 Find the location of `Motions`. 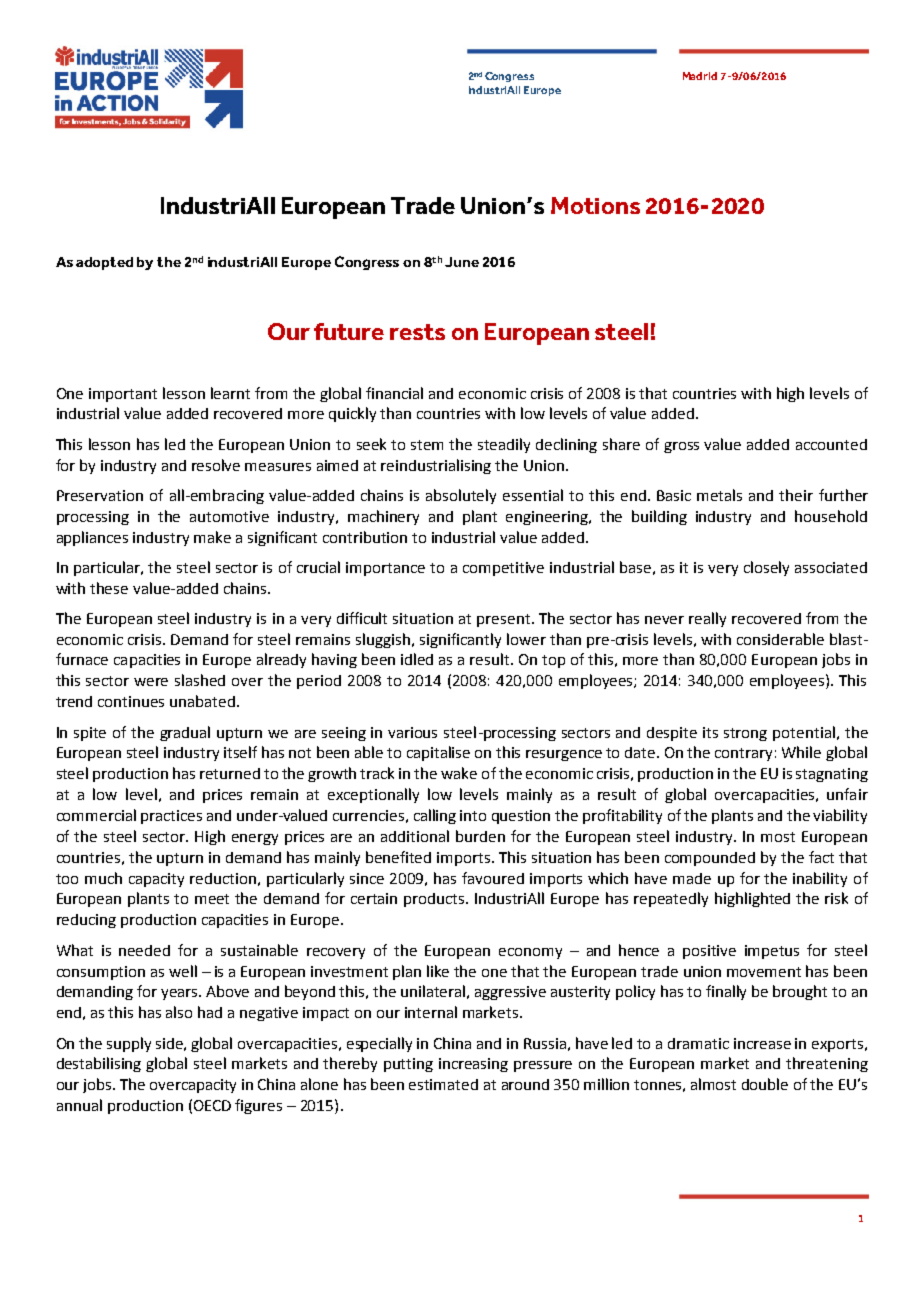

Motions is located at coordinates (595, 205).
